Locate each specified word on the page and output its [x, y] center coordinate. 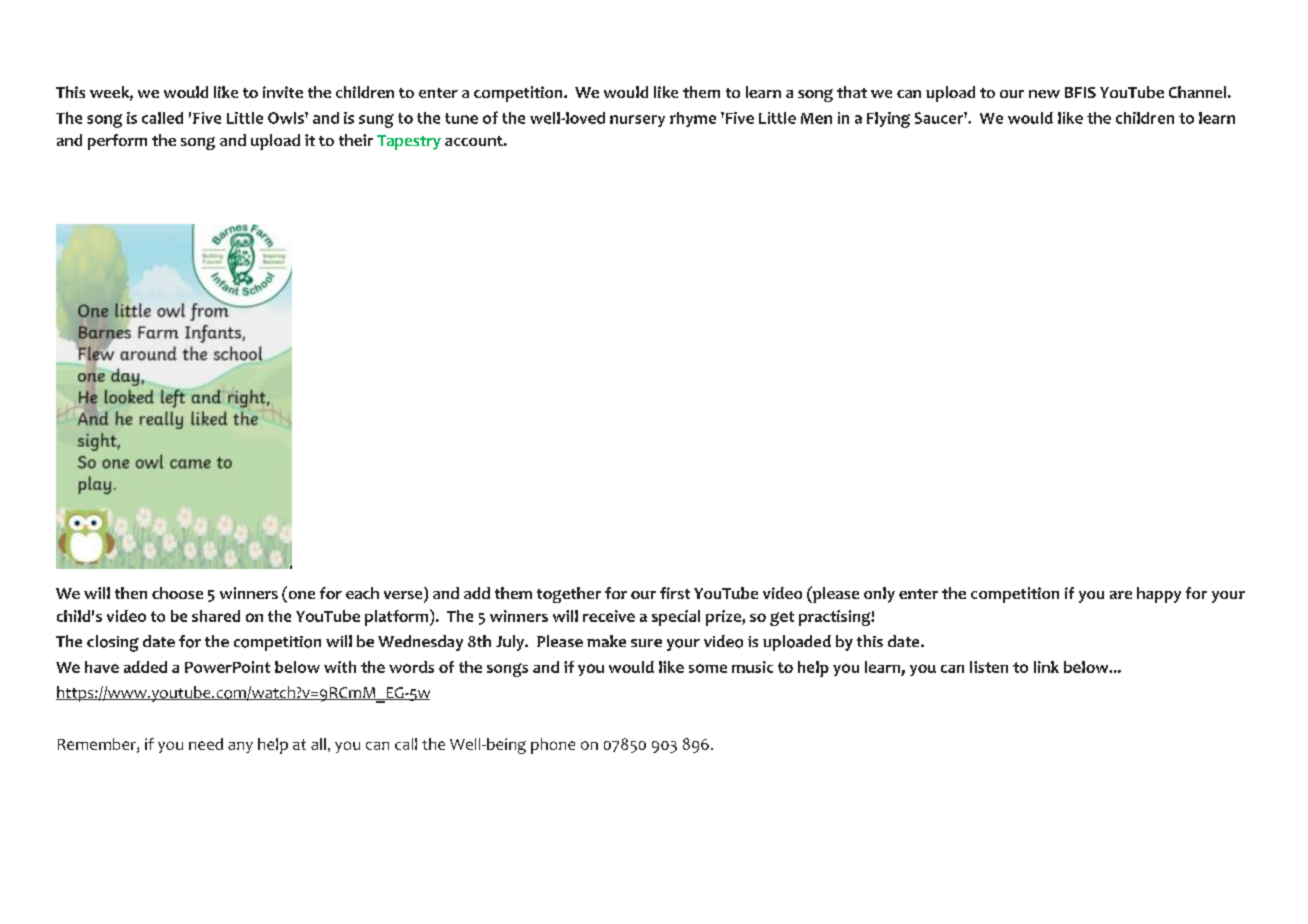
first [675, 593]
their [356, 140]
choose [177, 593]
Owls [287, 118]
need [206, 744]
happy [1159, 595]
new [1044, 94]
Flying [888, 120]
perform [117, 142]
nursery [637, 121]
